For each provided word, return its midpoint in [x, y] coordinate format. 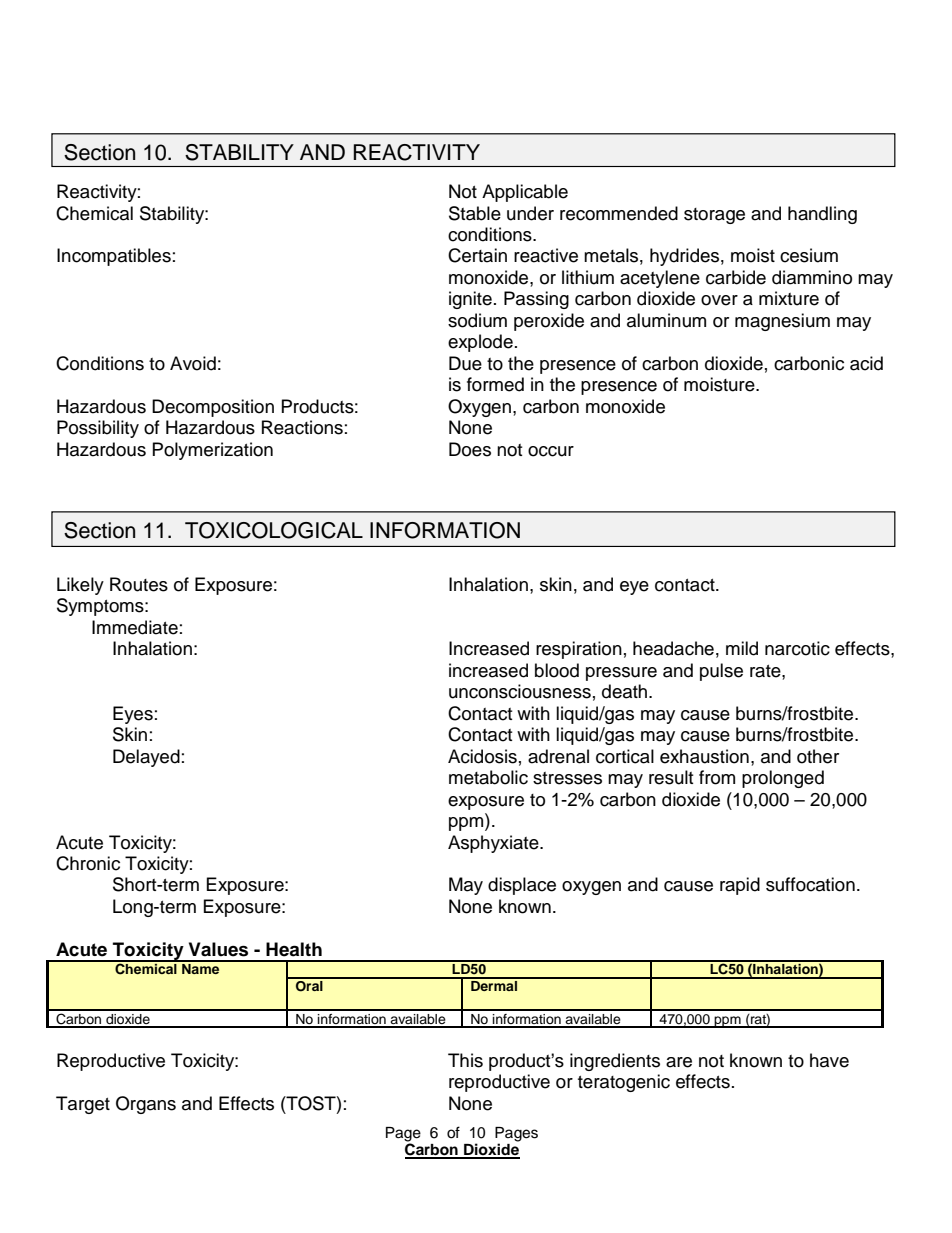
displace [522, 886]
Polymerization [213, 451]
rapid [740, 886]
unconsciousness [520, 691]
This [465, 1060]
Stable [475, 213]
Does [470, 449]
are [679, 1062]
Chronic [88, 863]
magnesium [782, 322]
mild [742, 648]
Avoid [193, 363]
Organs [146, 1105]
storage [714, 216]
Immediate [135, 627]
